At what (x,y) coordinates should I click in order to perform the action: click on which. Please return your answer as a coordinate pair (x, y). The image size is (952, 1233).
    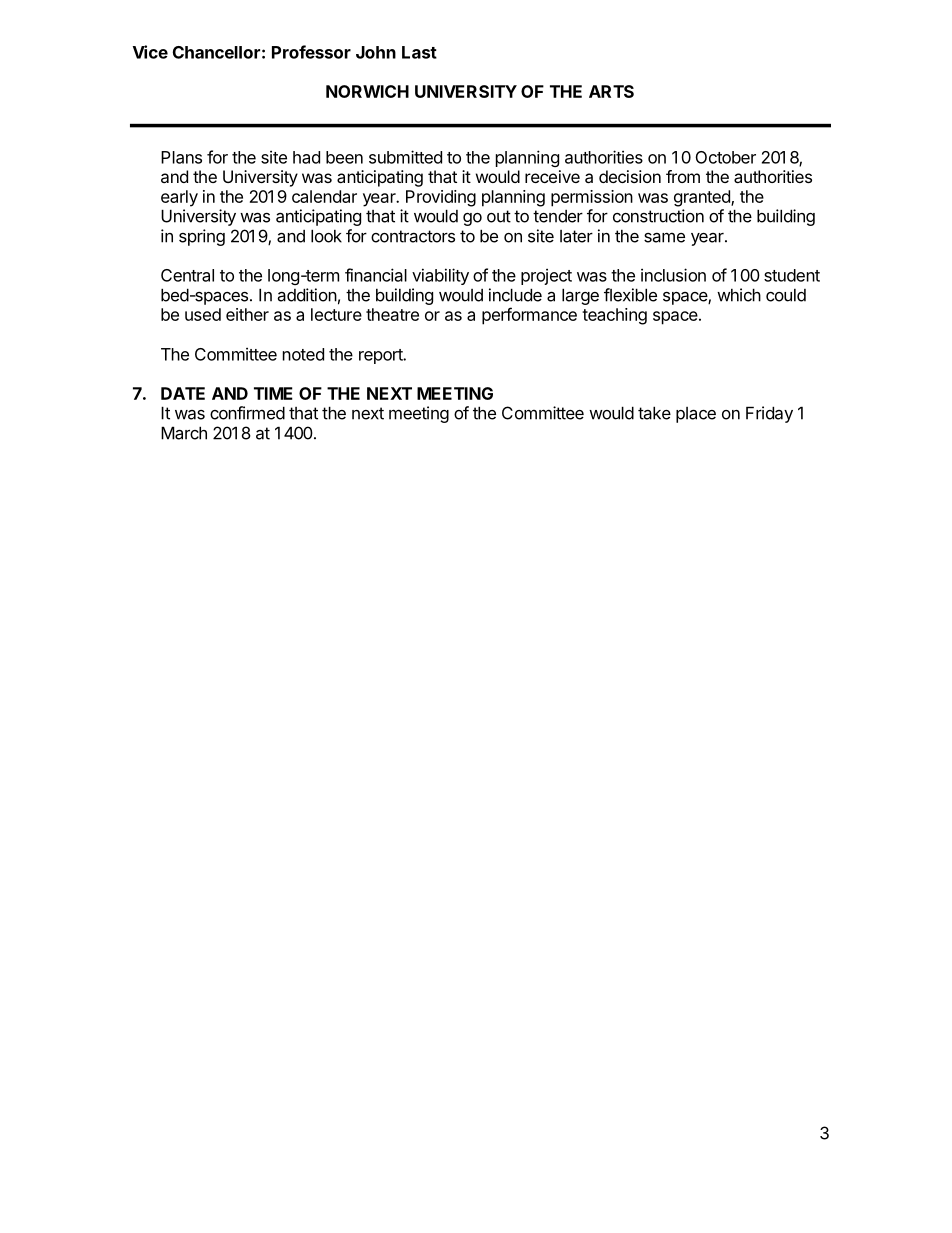
    Looking at the image, I should click on (739, 295).
